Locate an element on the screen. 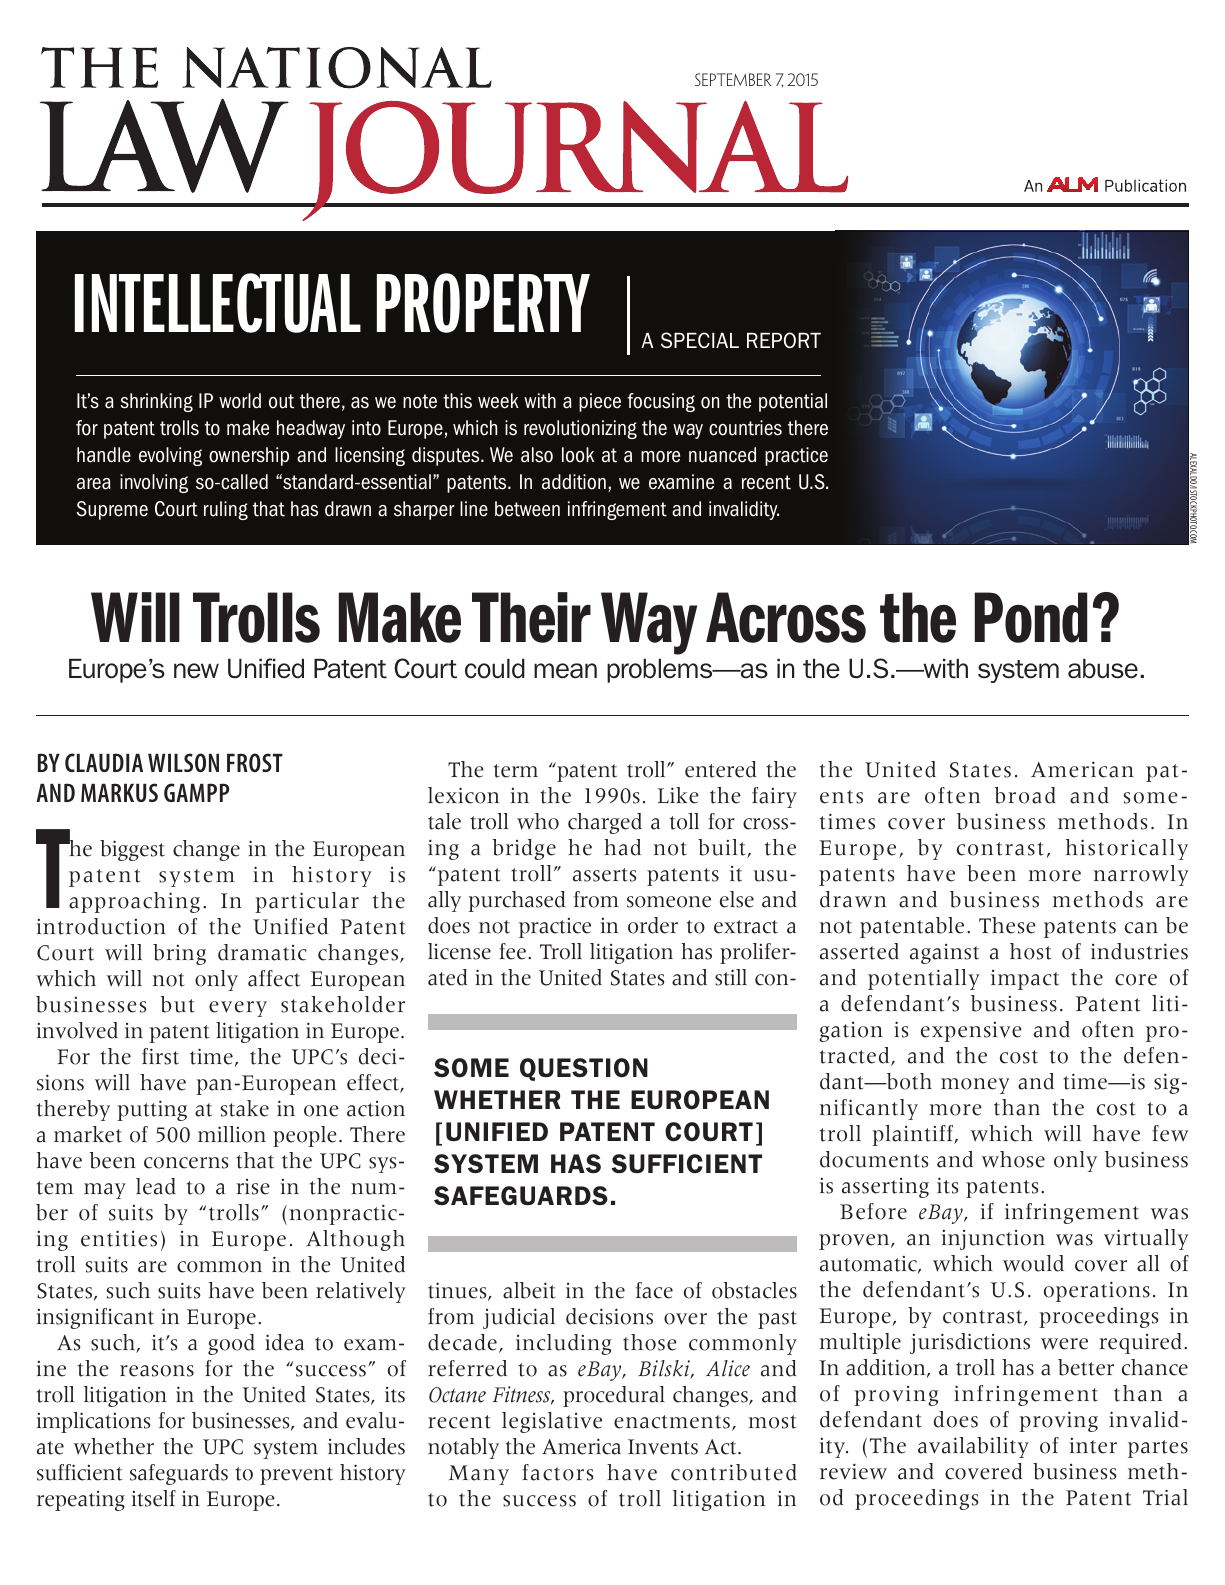  Wilson is located at coordinates (183, 762).
